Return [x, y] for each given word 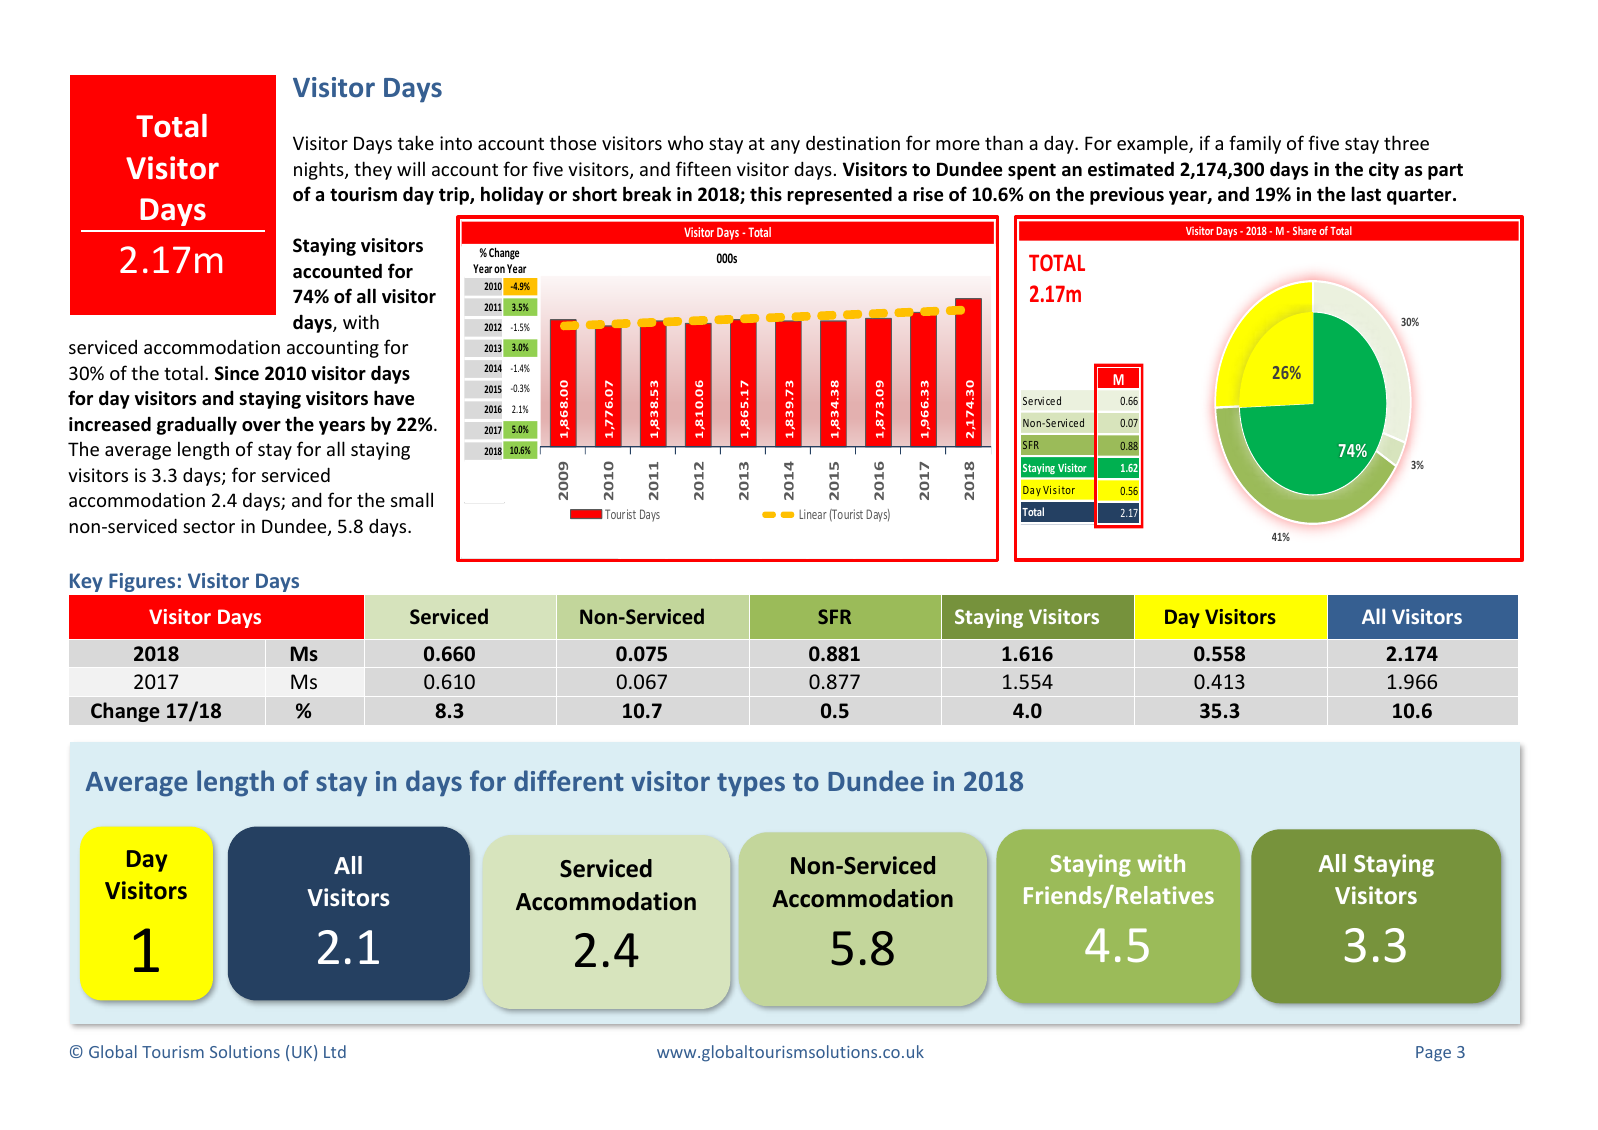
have [394, 398]
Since [237, 373]
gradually [197, 425]
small [412, 499]
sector [209, 526]
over [261, 426]
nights [320, 170]
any [785, 147]
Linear [813, 514]
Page [1433, 1054]
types [751, 784]
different [569, 780]
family [1255, 144]
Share [1305, 230]
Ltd [335, 1051]
